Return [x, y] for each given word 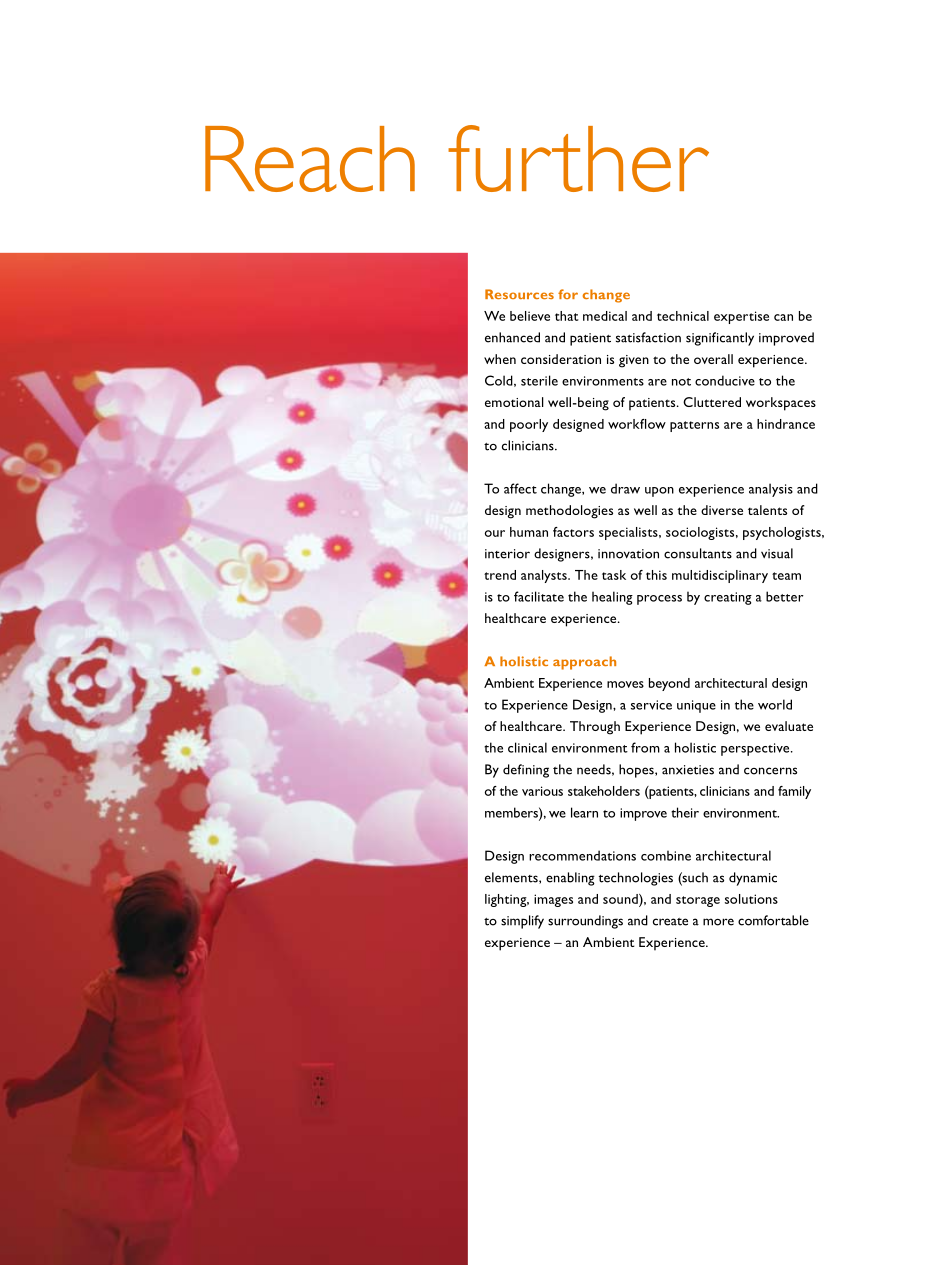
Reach [310, 159]
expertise [741, 317]
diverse [722, 510]
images [553, 900]
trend [500, 575]
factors [573, 532]
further [578, 158]
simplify [522, 922]
